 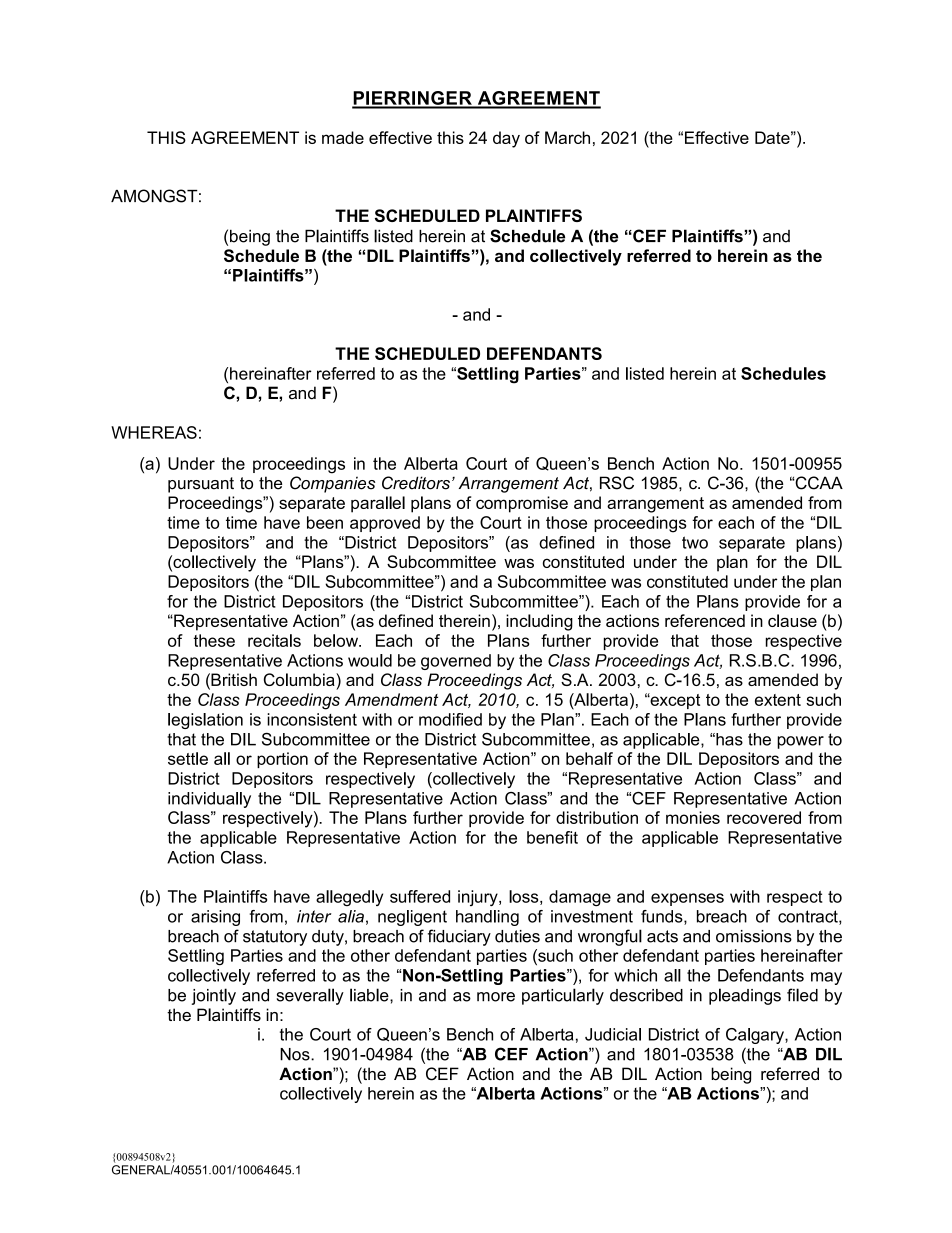 I want to click on jointly, so click(x=213, y=996).
